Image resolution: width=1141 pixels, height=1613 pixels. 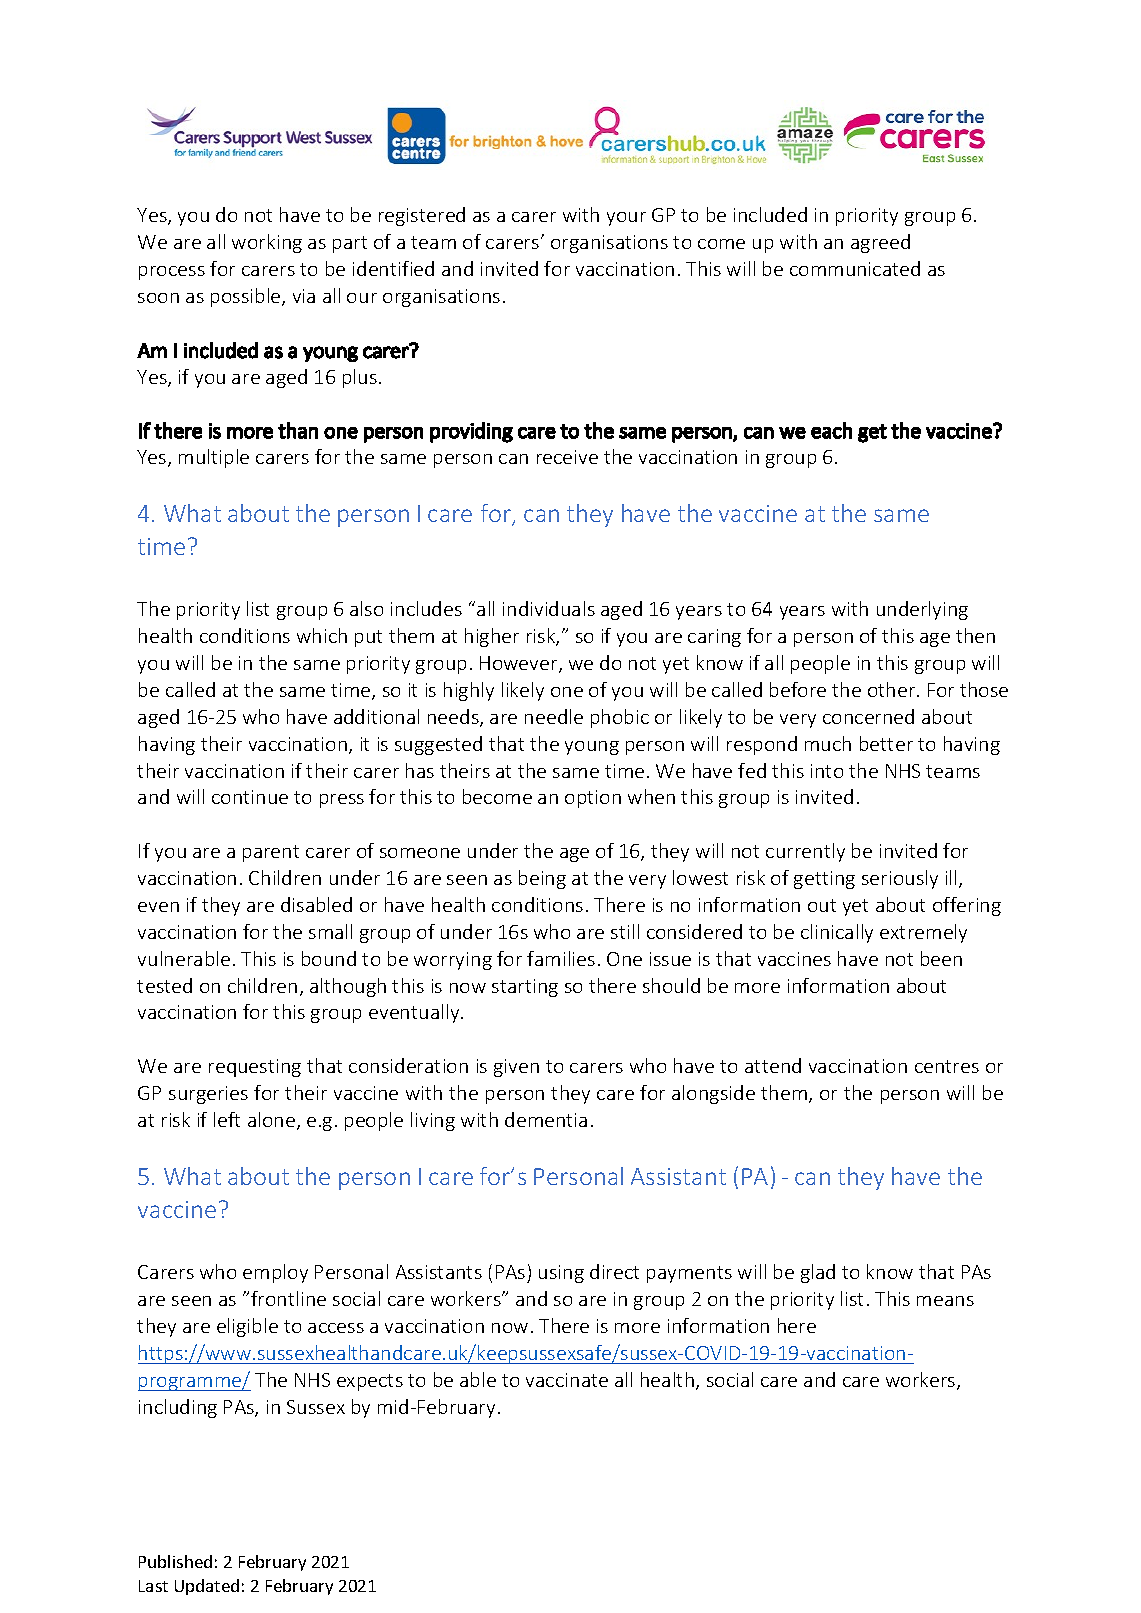 What do you see at coordinates (207, 1587) in the screenshot?
I see `Updated` at bounding box center [207, 1587].
